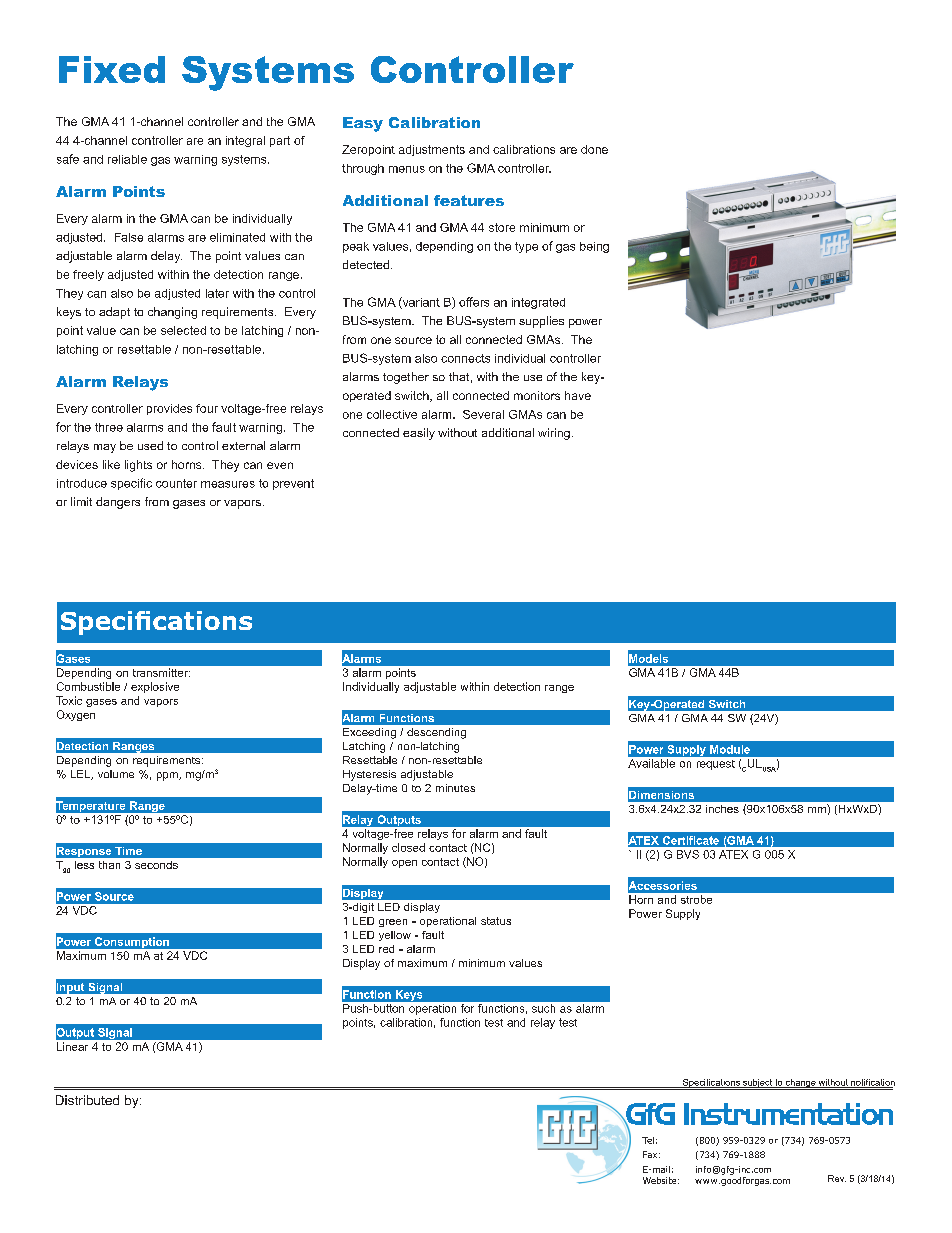 Image resolution: width=952 pixels, height=1233 pixels. What do you see at coordinates (432, 150) in the screenshot?
I see `adjustments` at bounding box center [432, 150].
